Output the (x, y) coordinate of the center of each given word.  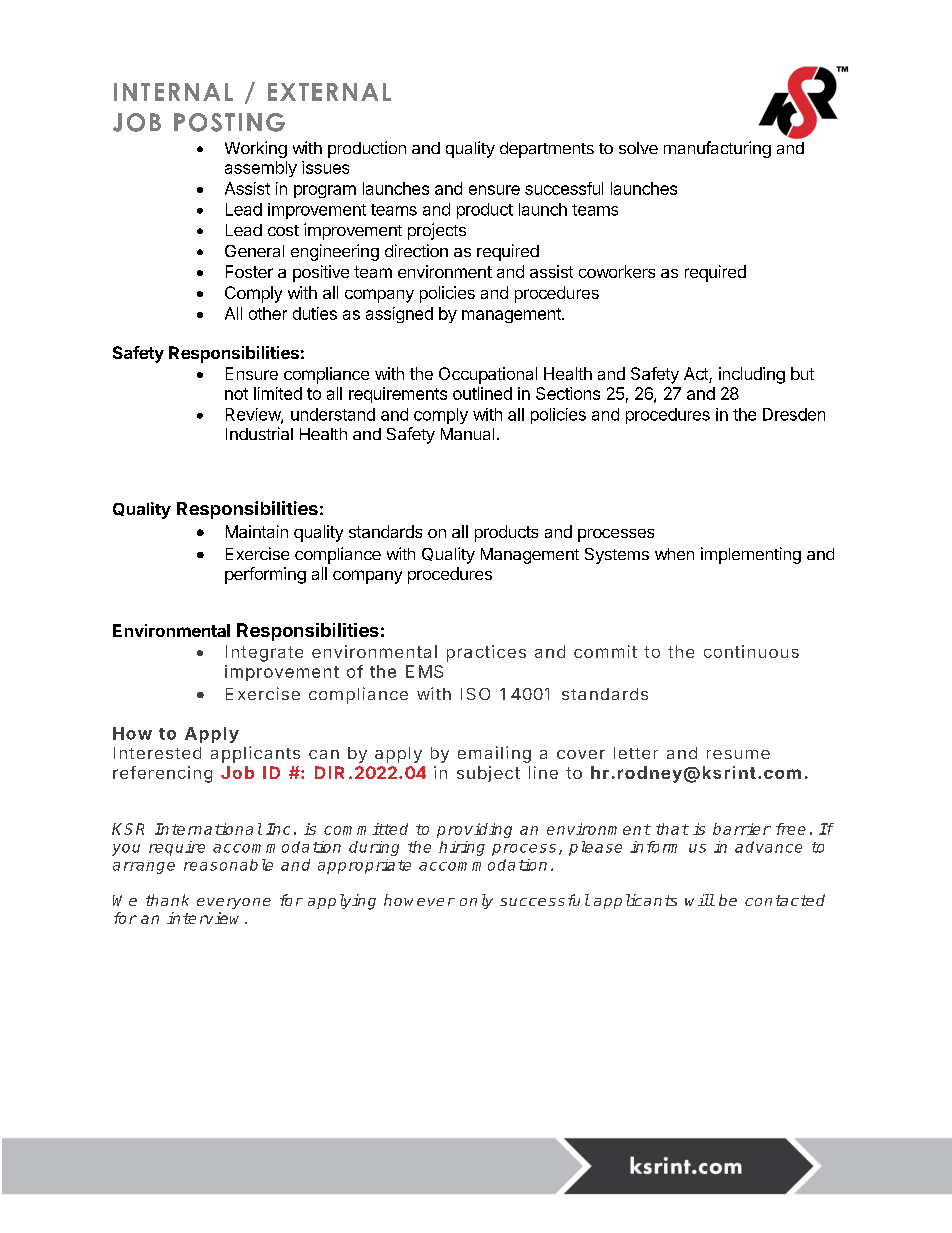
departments (547, 150)
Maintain (257, 531)
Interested (157, 753)
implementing (751, 555)
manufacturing (717, 149)
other (268, 313)
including (752, 375)
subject (488, 774)
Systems (617, 556)
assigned (399, 315)
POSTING (229, 122)
